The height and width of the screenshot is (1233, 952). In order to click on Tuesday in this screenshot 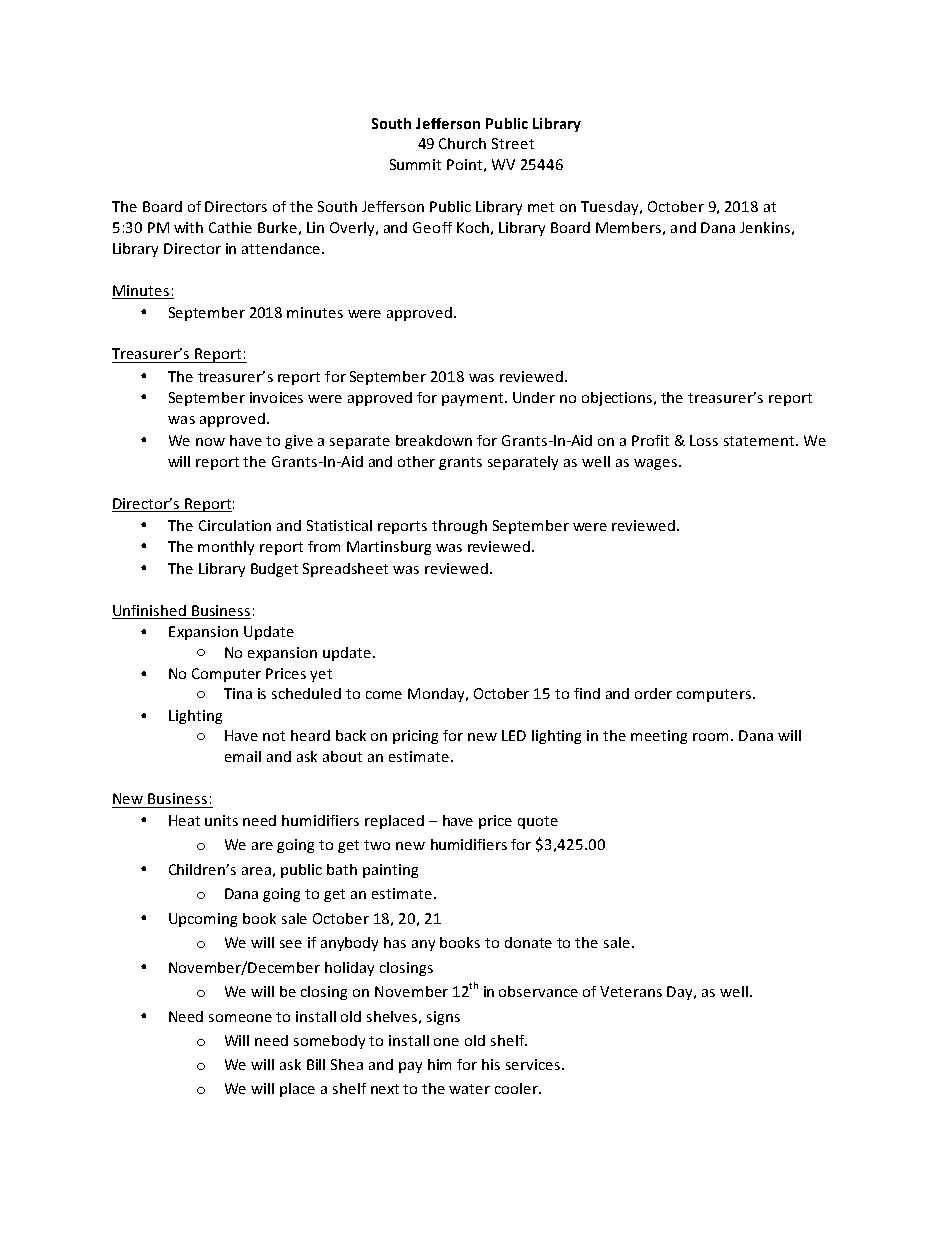, I will do `click(611, 208)`.
